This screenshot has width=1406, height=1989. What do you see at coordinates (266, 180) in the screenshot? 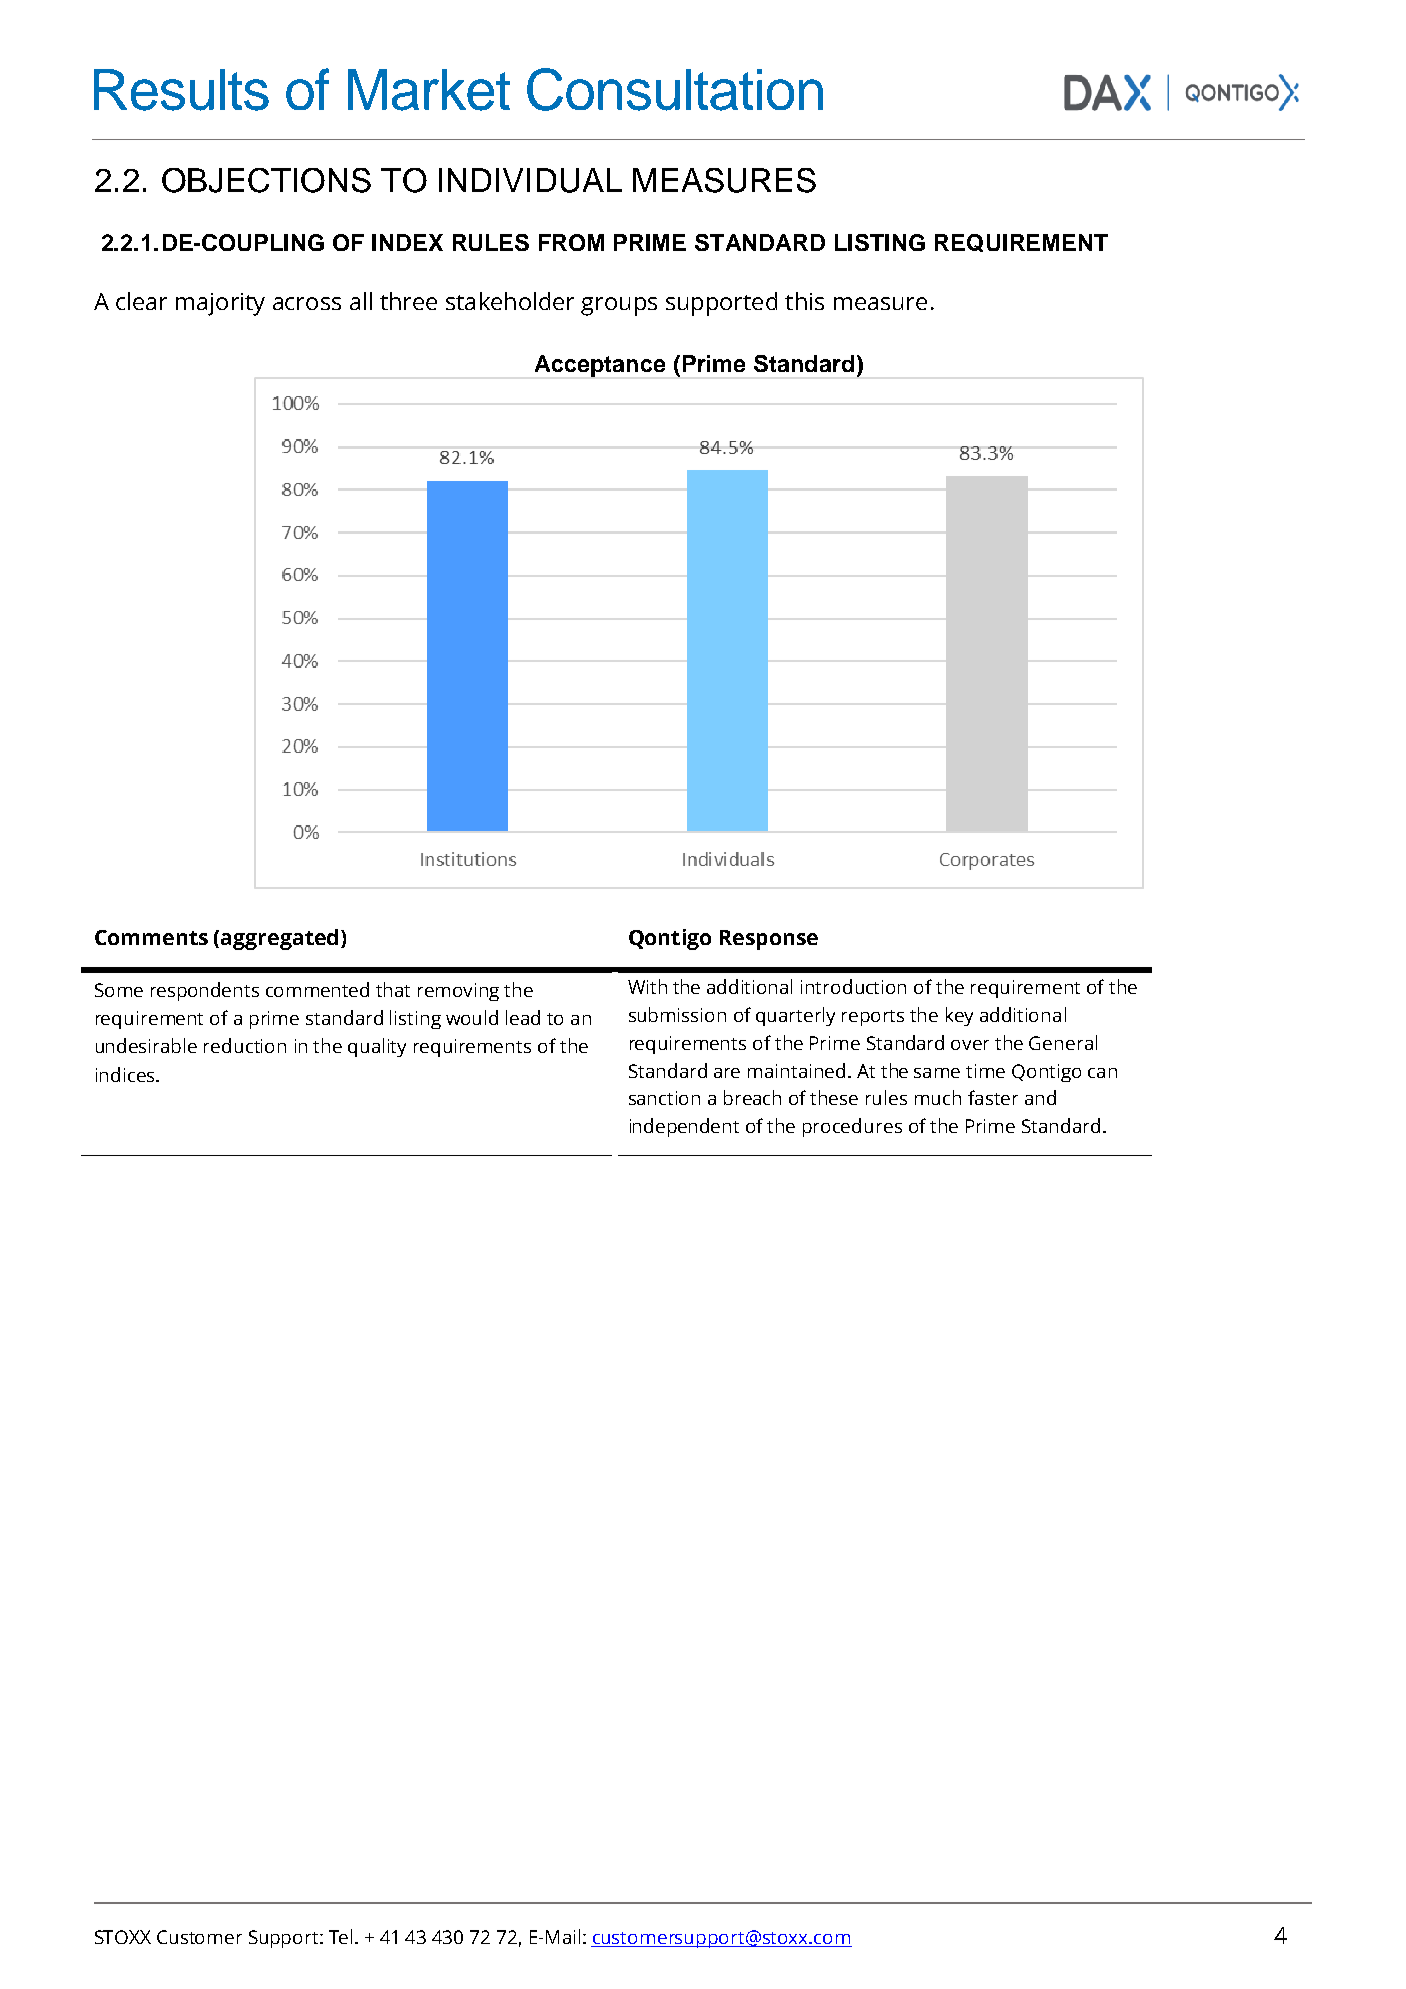
I see `OBJECTIONS` at bounding box center [266, 180].
